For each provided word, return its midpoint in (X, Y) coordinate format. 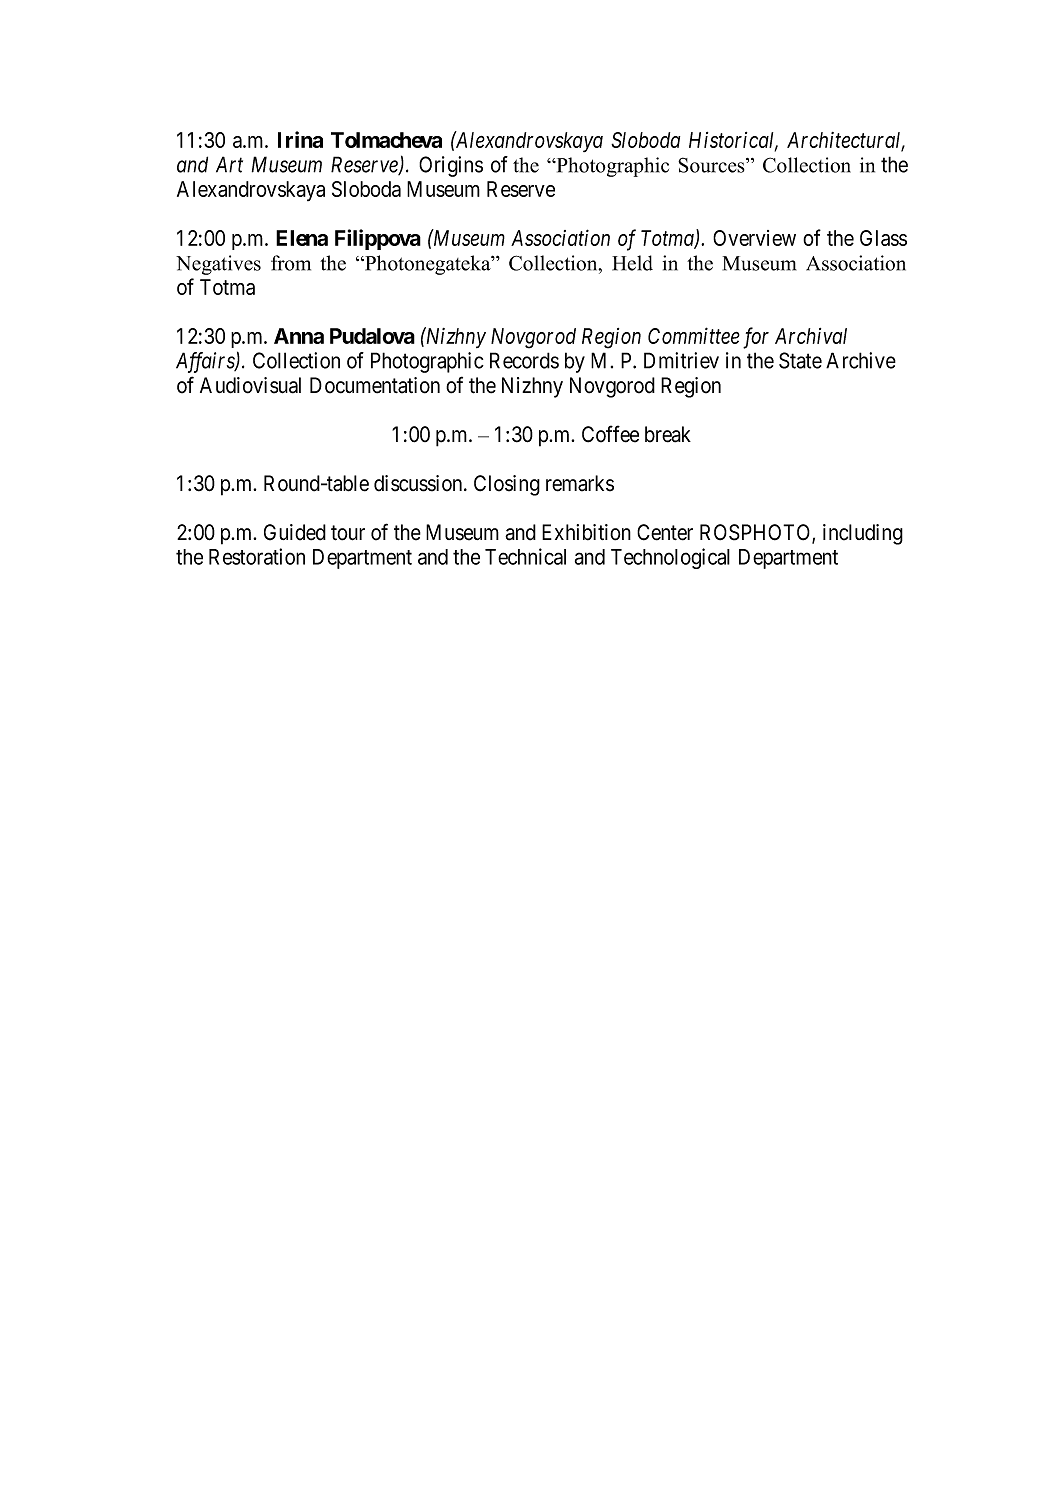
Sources (712, 165)
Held (632, 263)
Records (524, 360)
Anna (299, 336)
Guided (295, 532)
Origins (451, 166)
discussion (419, 483)
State (800, 360)
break (668, 434)
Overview (754, 238)
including (863, 534)
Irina (300, 139)
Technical (525, 556)
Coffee (610, 434)
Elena (302, 238)
